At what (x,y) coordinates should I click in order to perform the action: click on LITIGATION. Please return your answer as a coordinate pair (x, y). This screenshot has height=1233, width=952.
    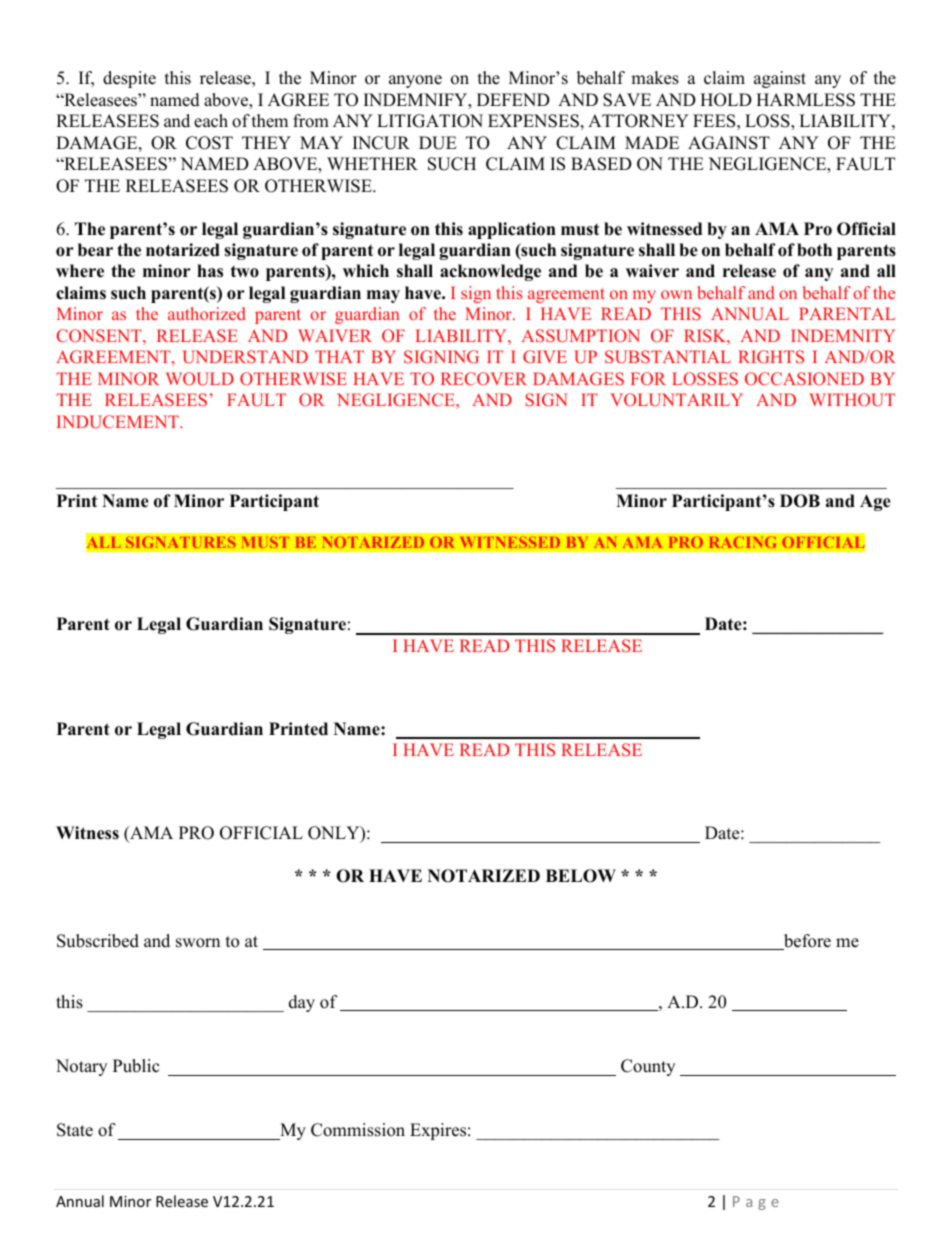
    Looking at the image, I should click on (430, 121).
